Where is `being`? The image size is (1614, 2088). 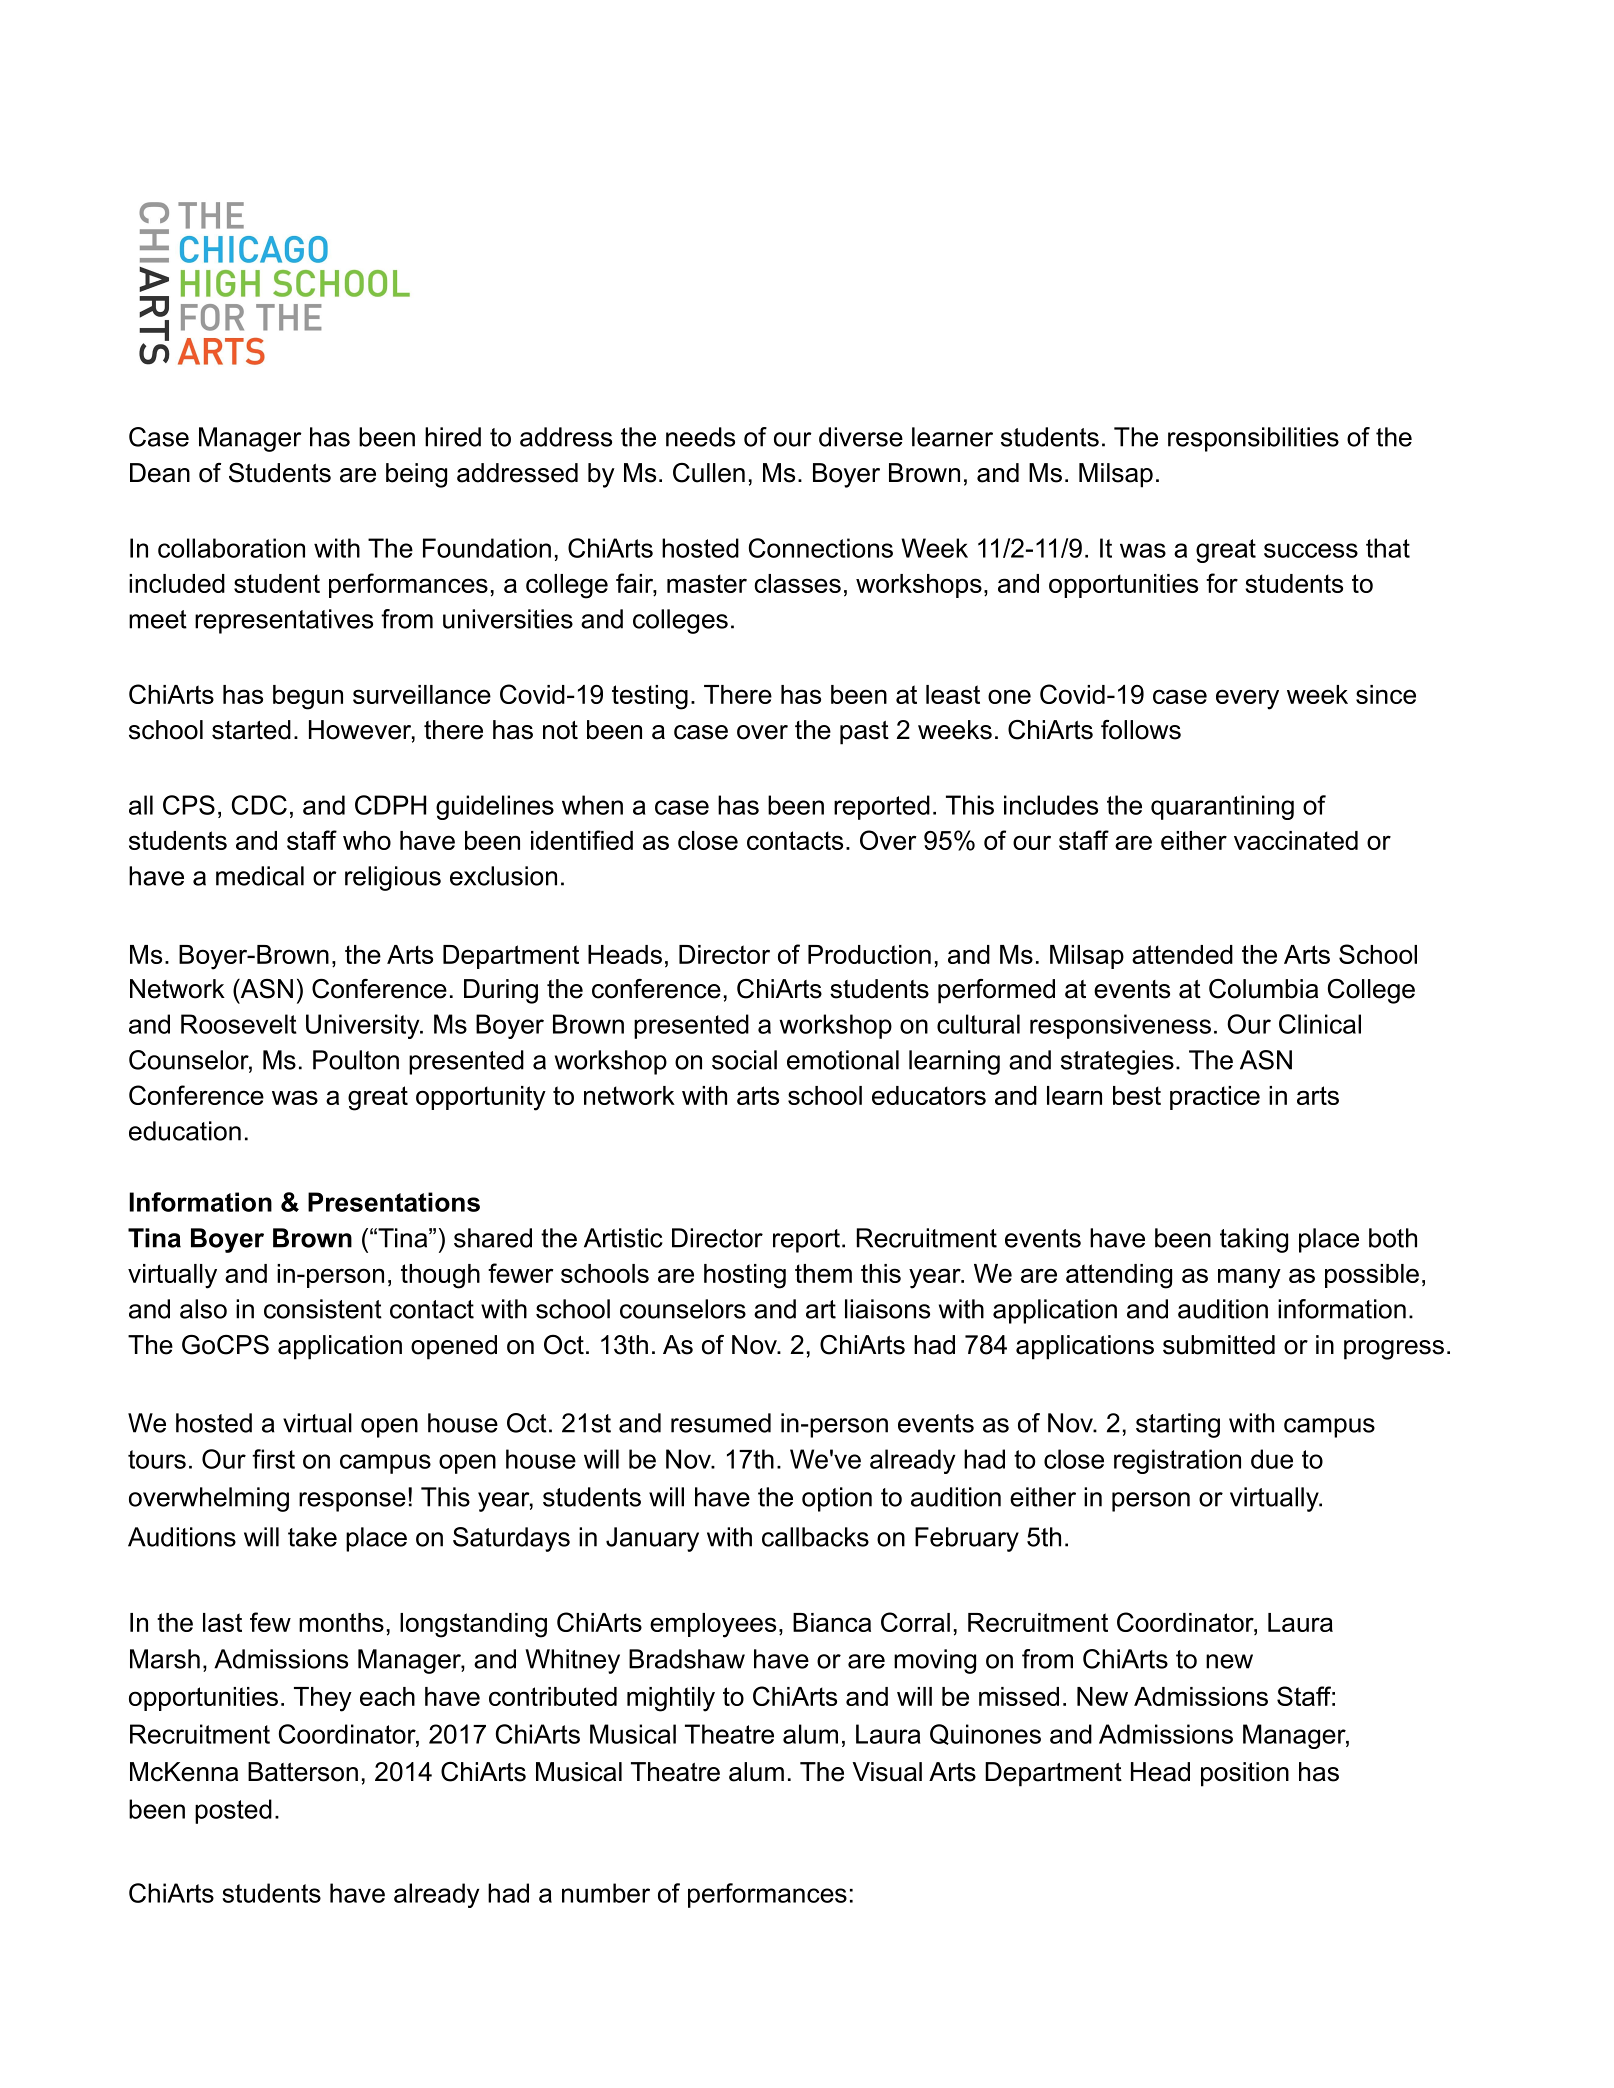
being is located at coordinates (416, 475).
